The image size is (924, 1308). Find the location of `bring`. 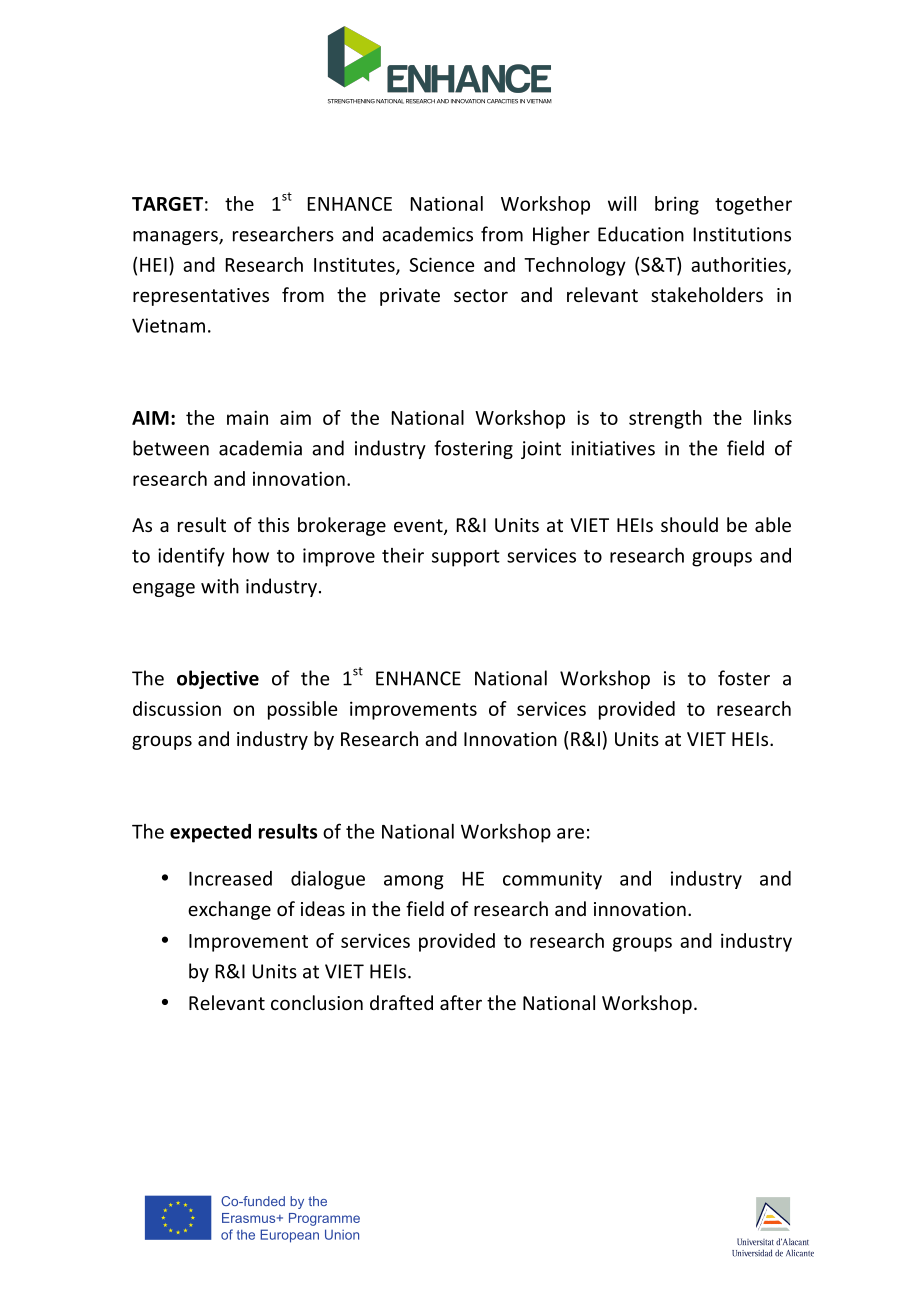

bring is located at coordinates (677, 205).
